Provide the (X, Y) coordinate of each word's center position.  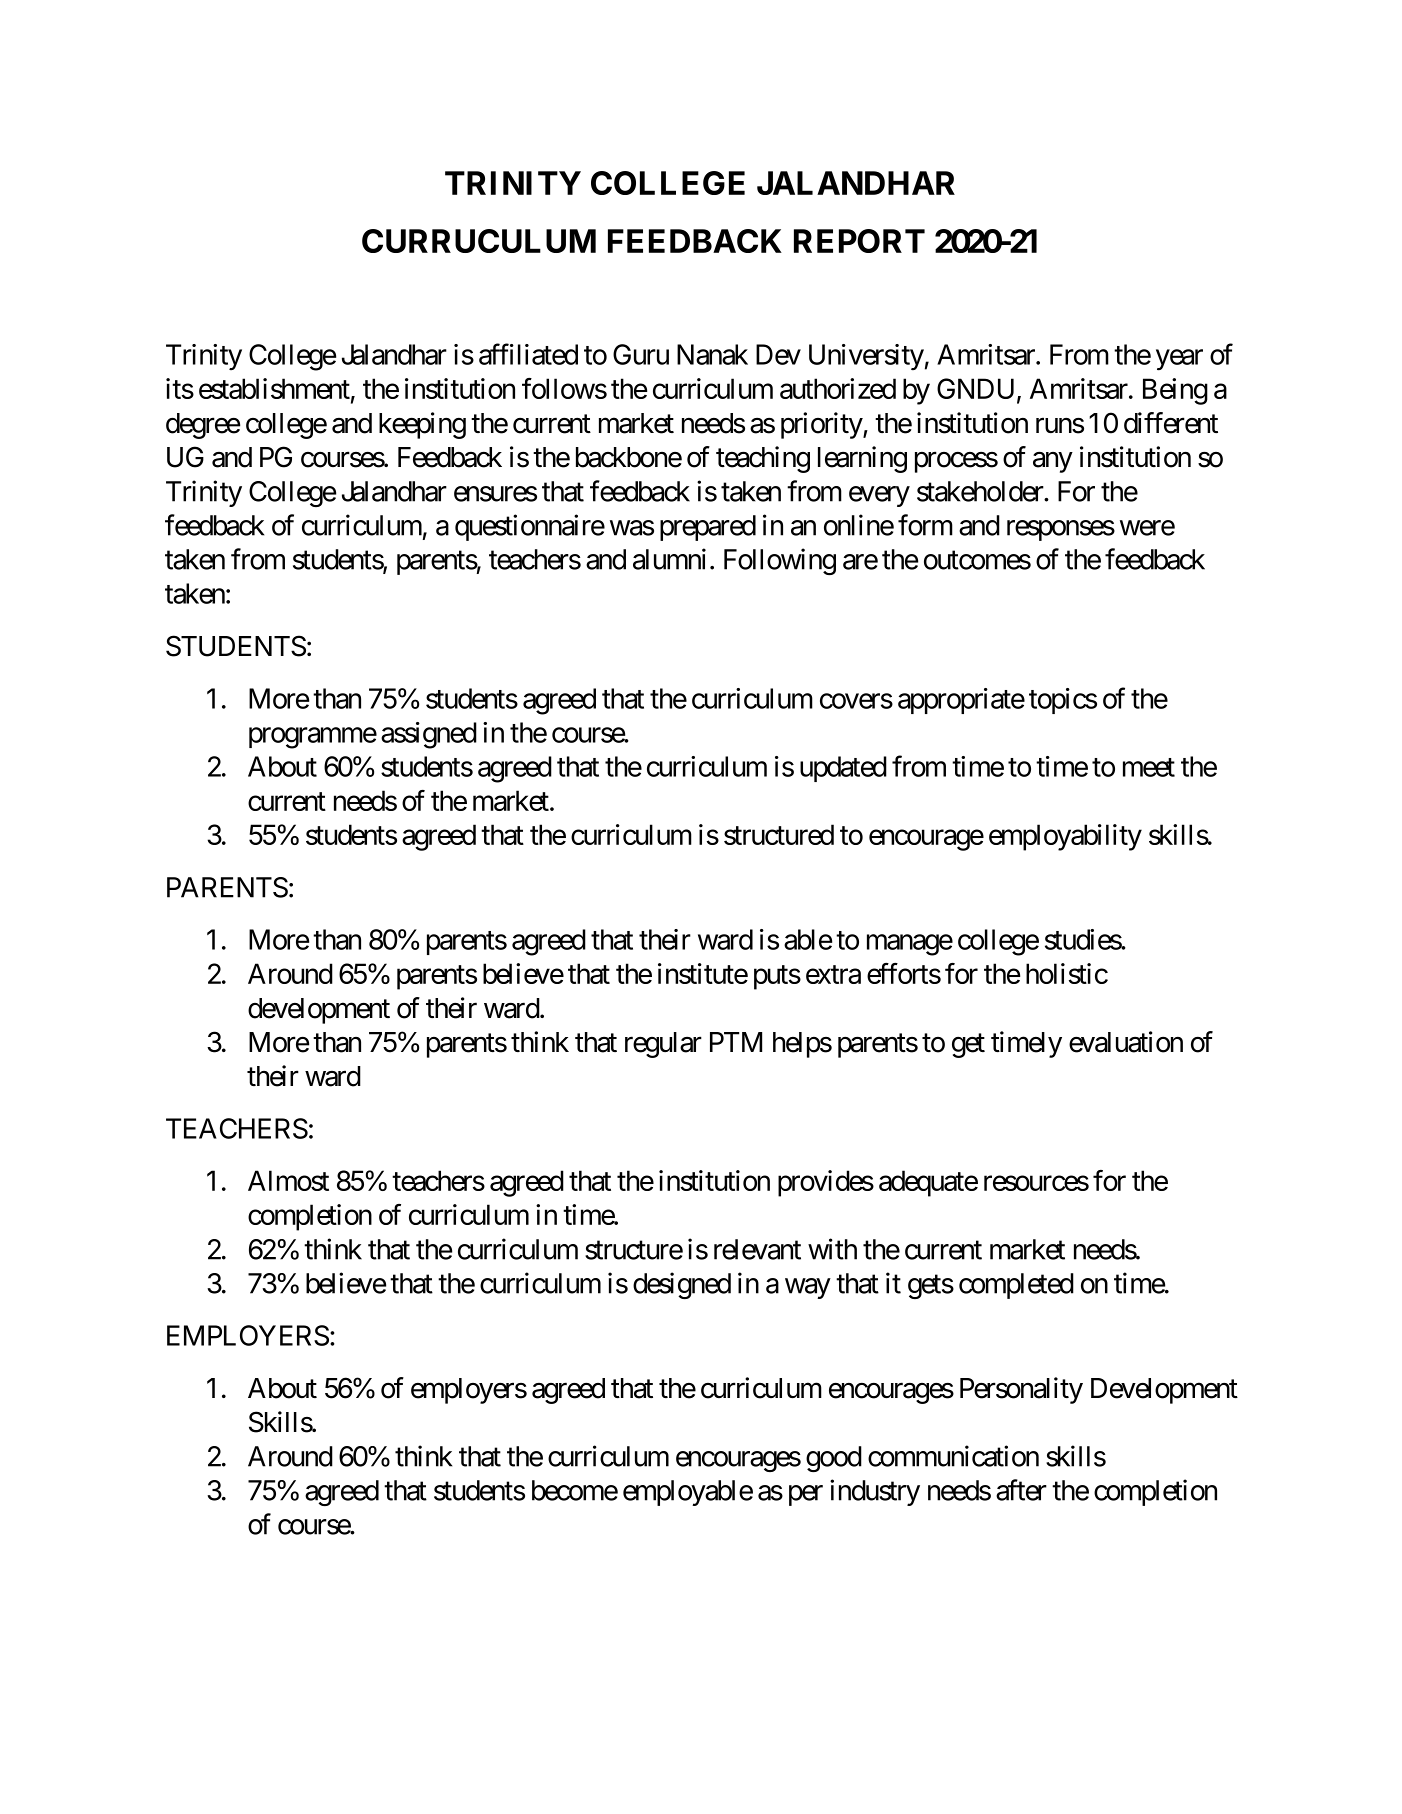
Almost (288, 1180)
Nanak (712, 354)
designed (682, 1285)
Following (780, 561)
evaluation (1126, 1042)
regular (663, 1045)
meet (1149, 767)
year (1179, 360)
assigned (429, 735)
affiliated (528, 354)
